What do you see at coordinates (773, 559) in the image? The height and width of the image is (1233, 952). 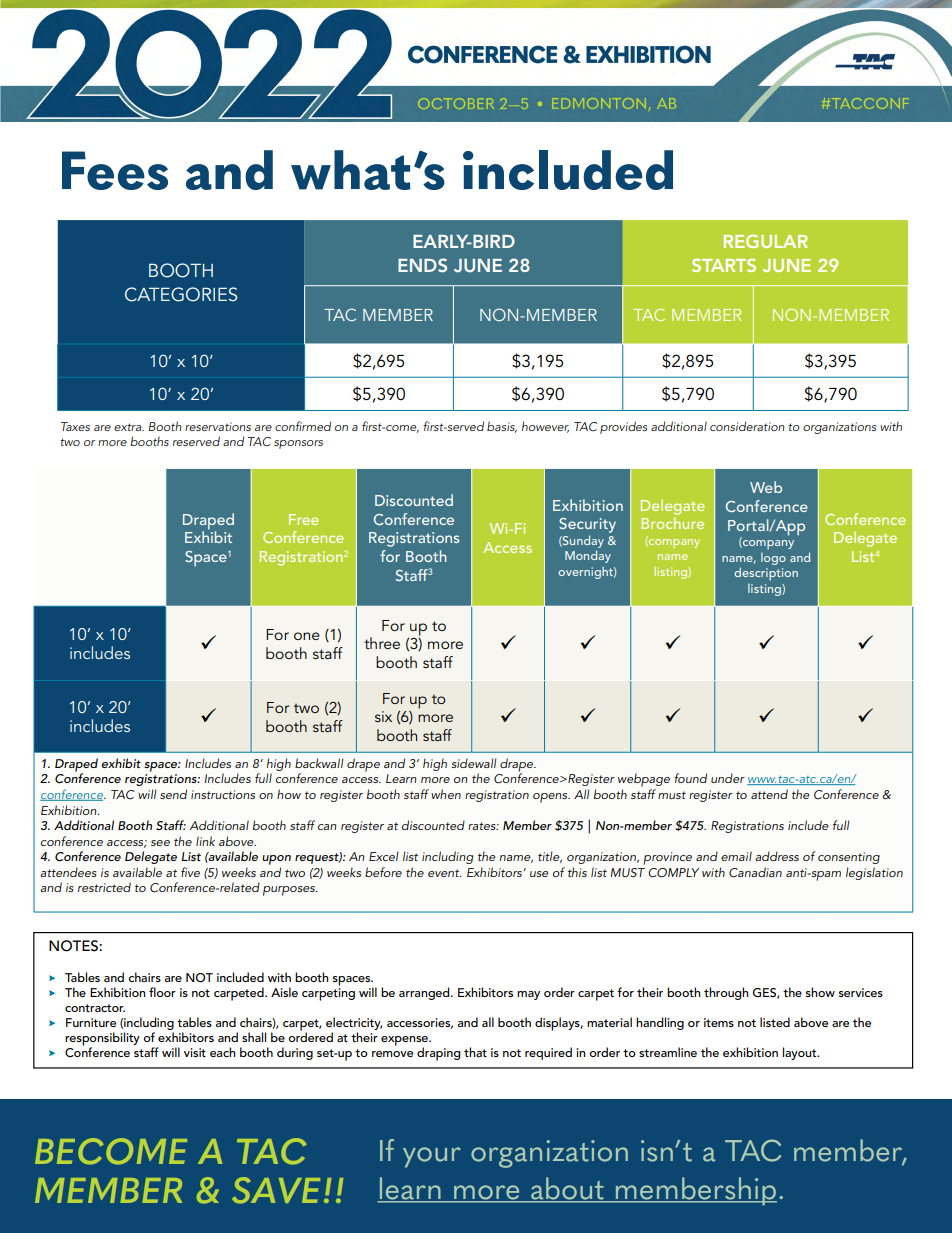 I see `logo` at bounding box center [773, 559].
